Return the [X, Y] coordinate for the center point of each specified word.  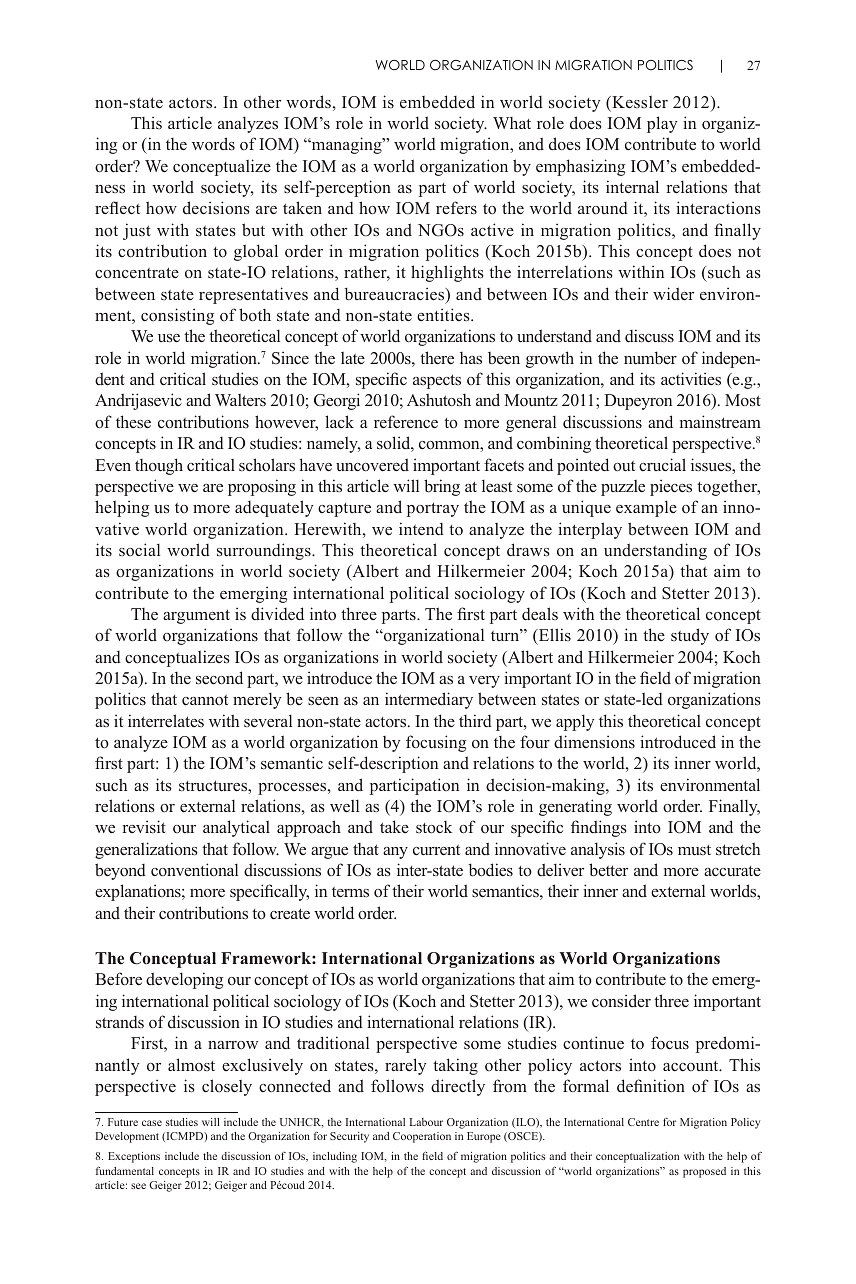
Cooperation [422, 1137]
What [512, 123]
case [152, 1123]
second [219, 678]
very [484, 682]
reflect [117, 207]
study [690, 636]
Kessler [639, 102]
